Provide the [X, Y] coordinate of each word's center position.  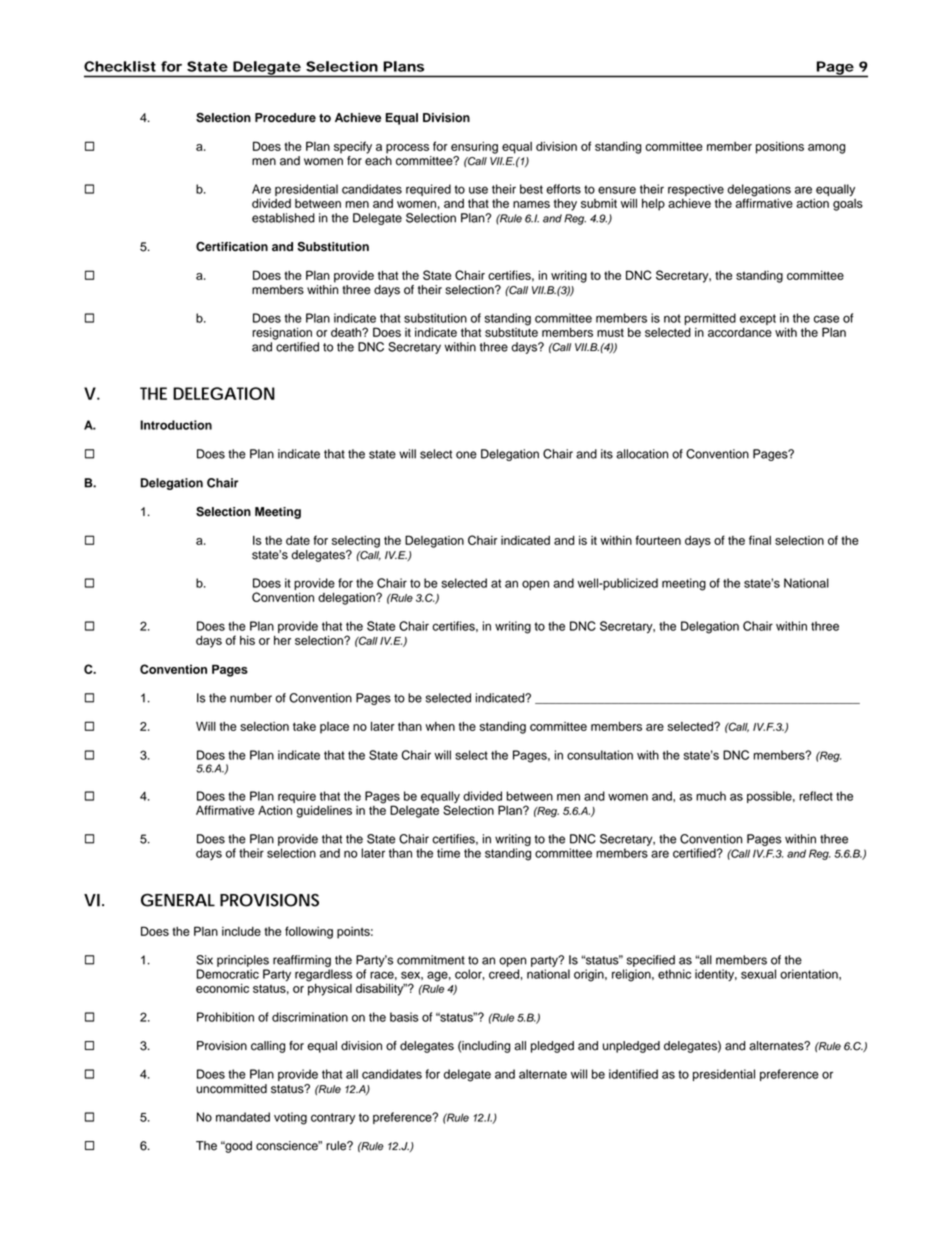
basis [404, 1017]
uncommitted [231, 1089]
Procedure [285, 118]
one [466, 455]
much [711, 796]
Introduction [176, 425]
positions [780, 148]
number [251, 698]
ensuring [474, 147]
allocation [642, 454]
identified [633, 1074]
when [440, 726]
